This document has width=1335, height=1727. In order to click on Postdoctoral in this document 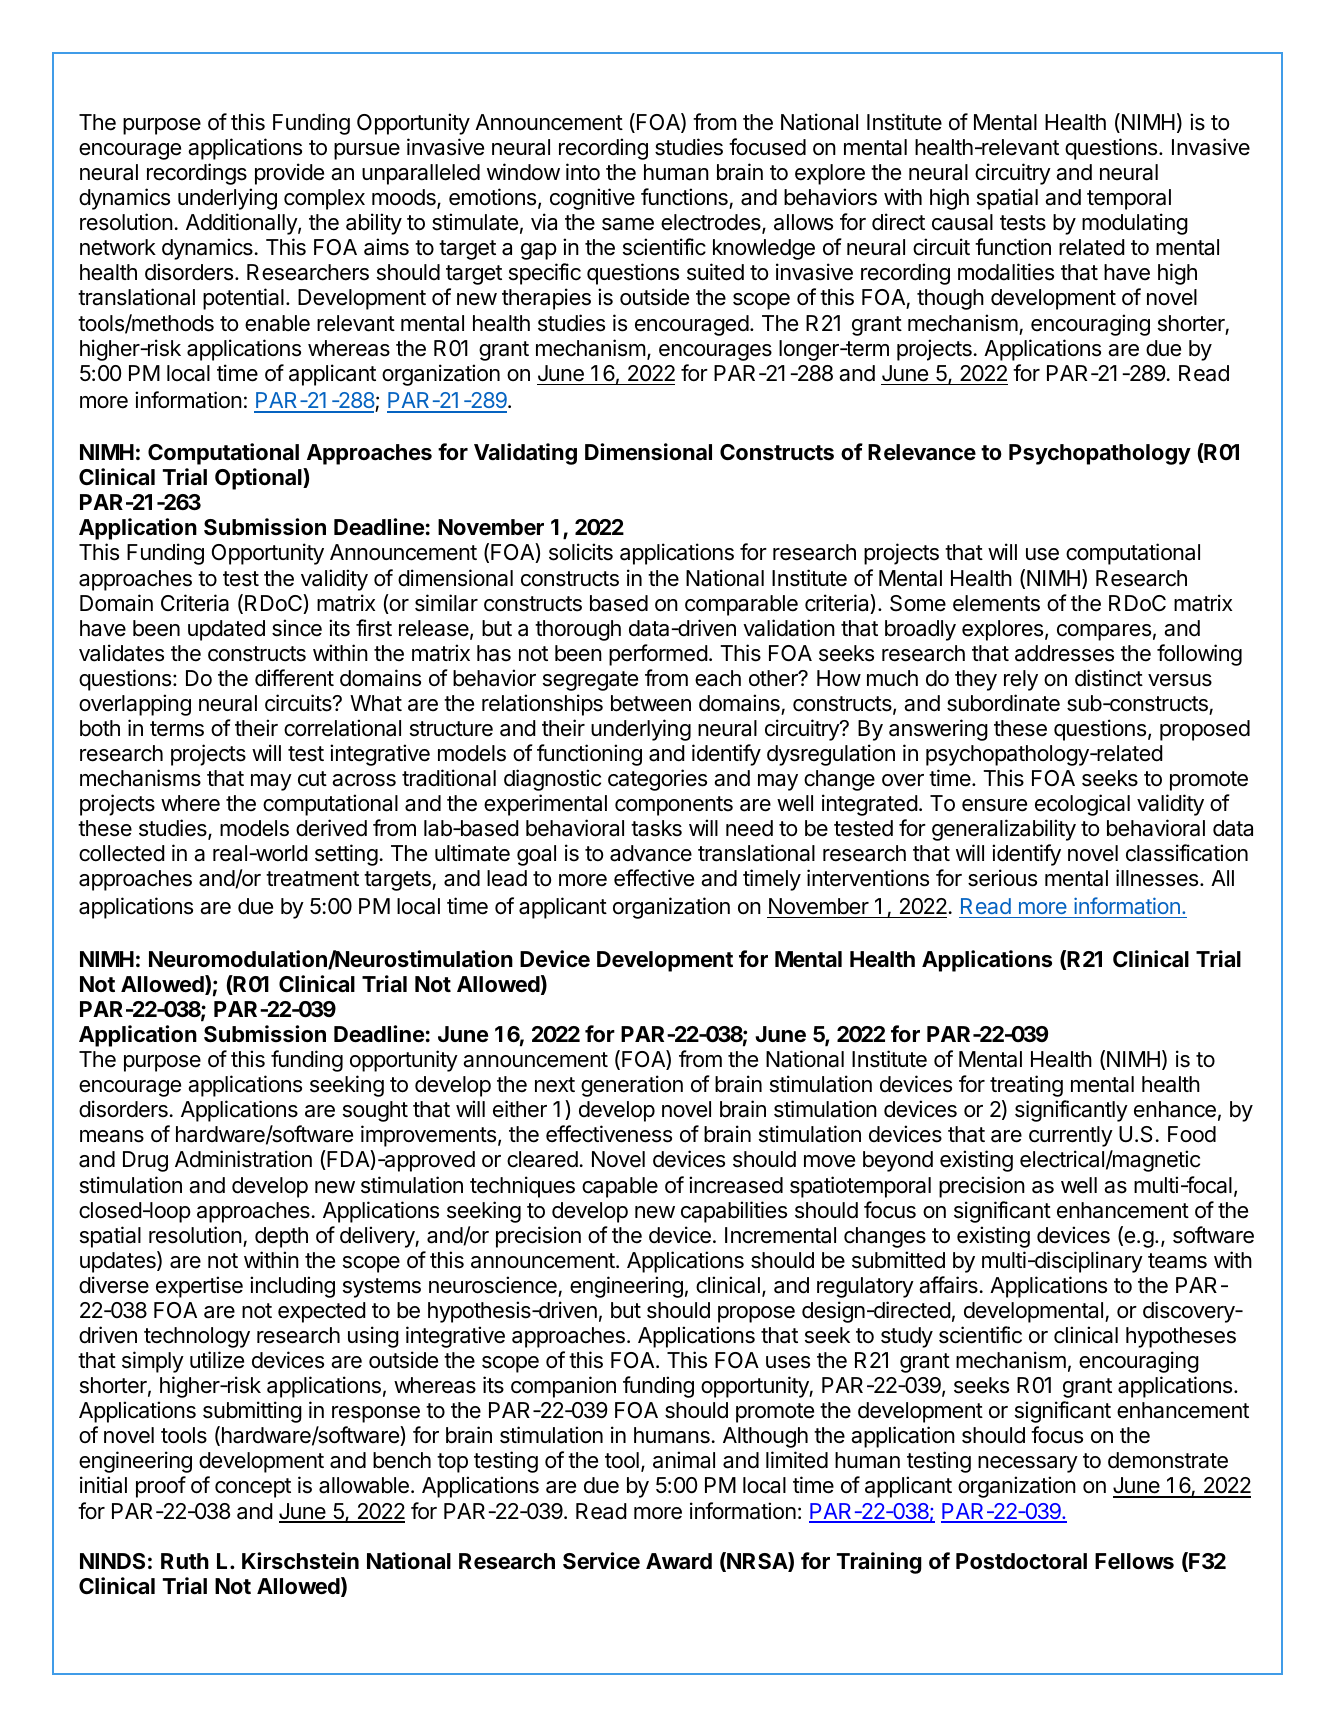, I will do `click(1021, 1561)`.
